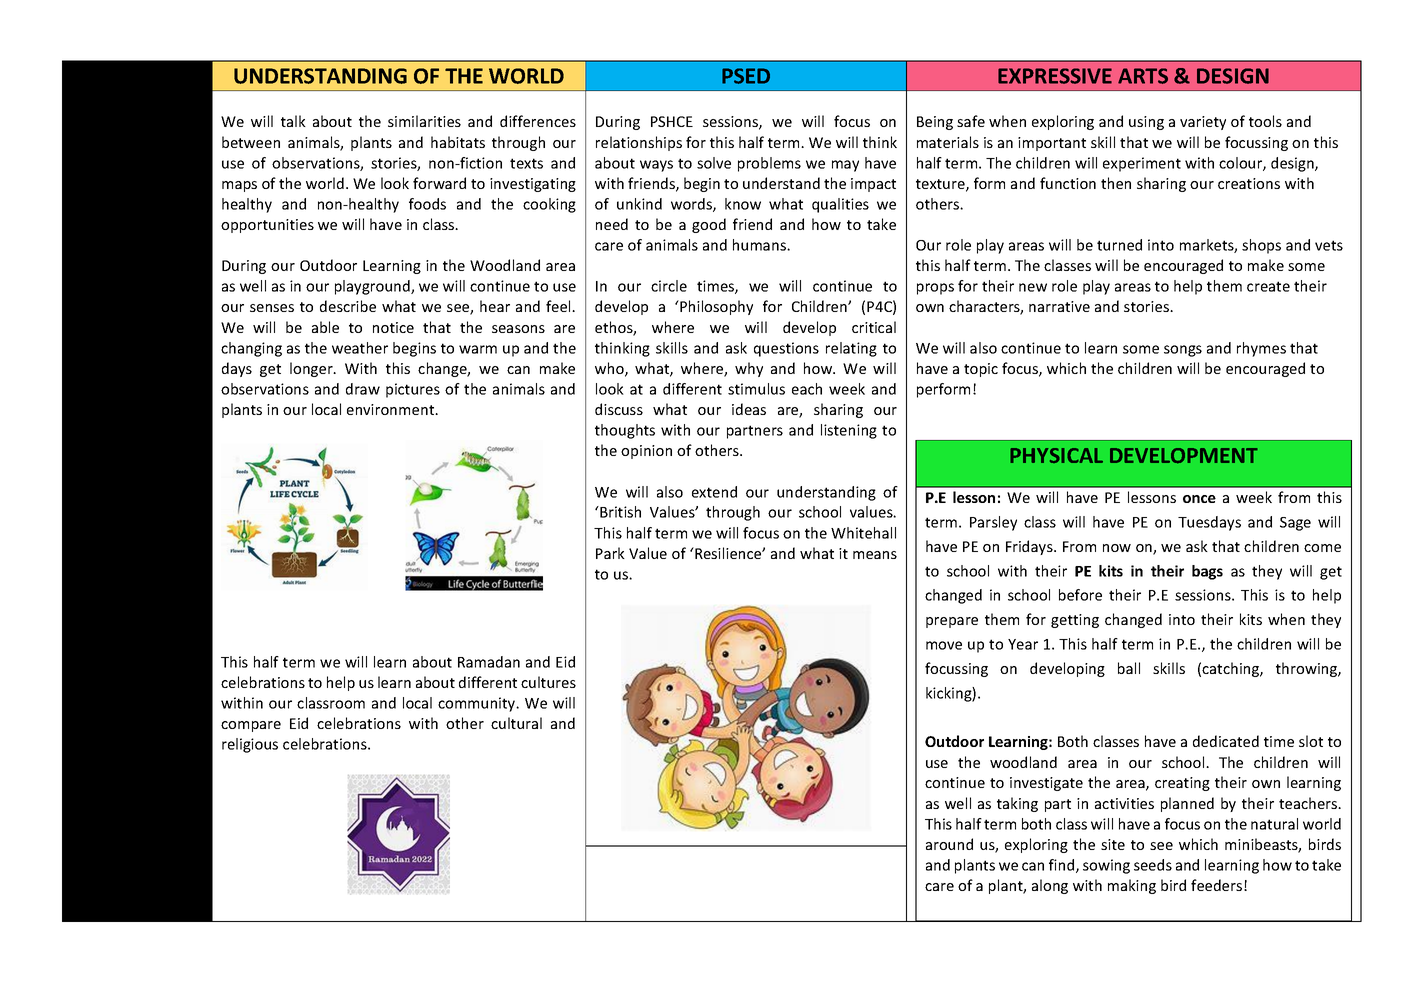  I want to click on questions, so click(786, 349).
